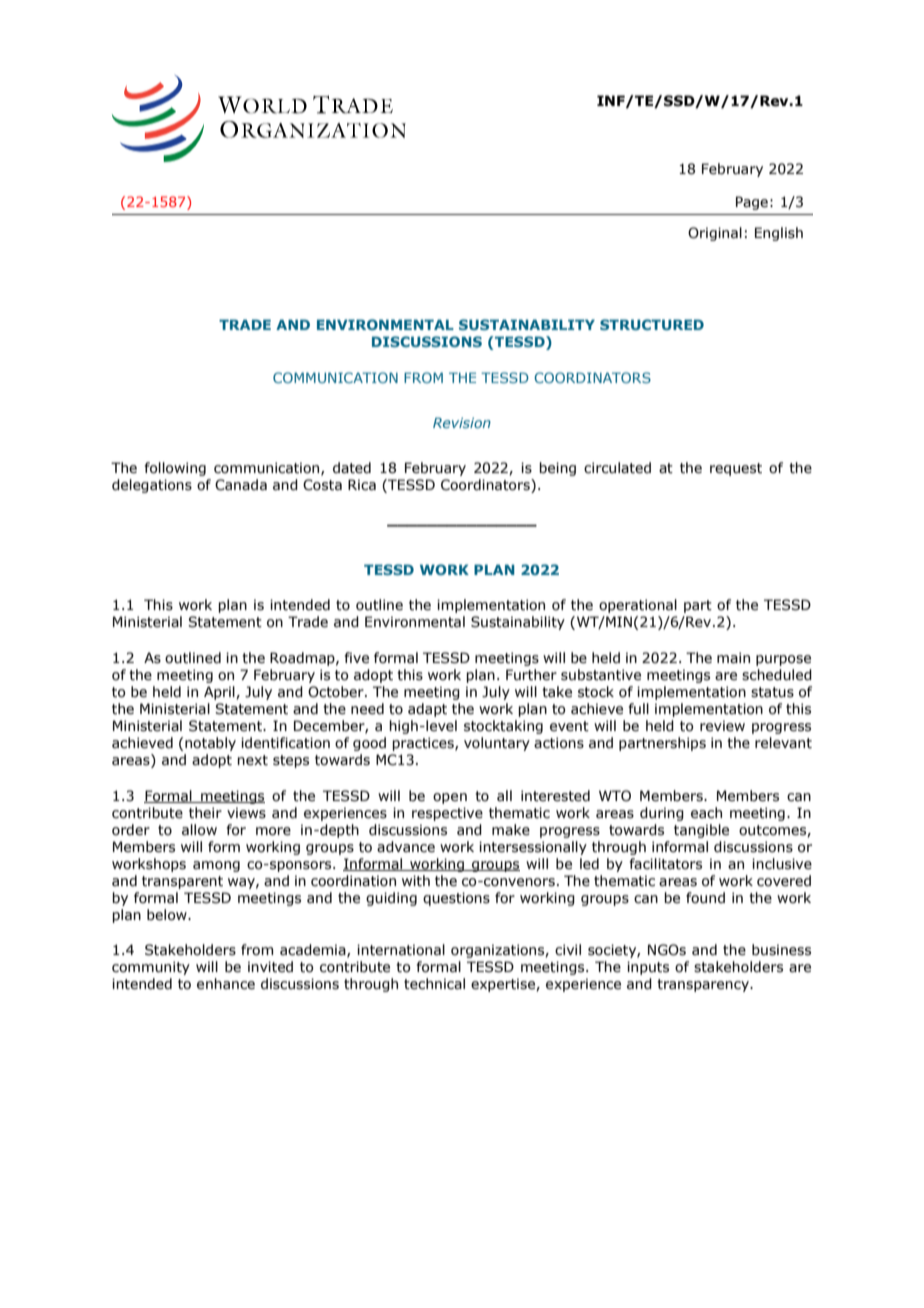 The width and height of the page is (924, 1308). I want to click on enhance, so click(226, 984).
